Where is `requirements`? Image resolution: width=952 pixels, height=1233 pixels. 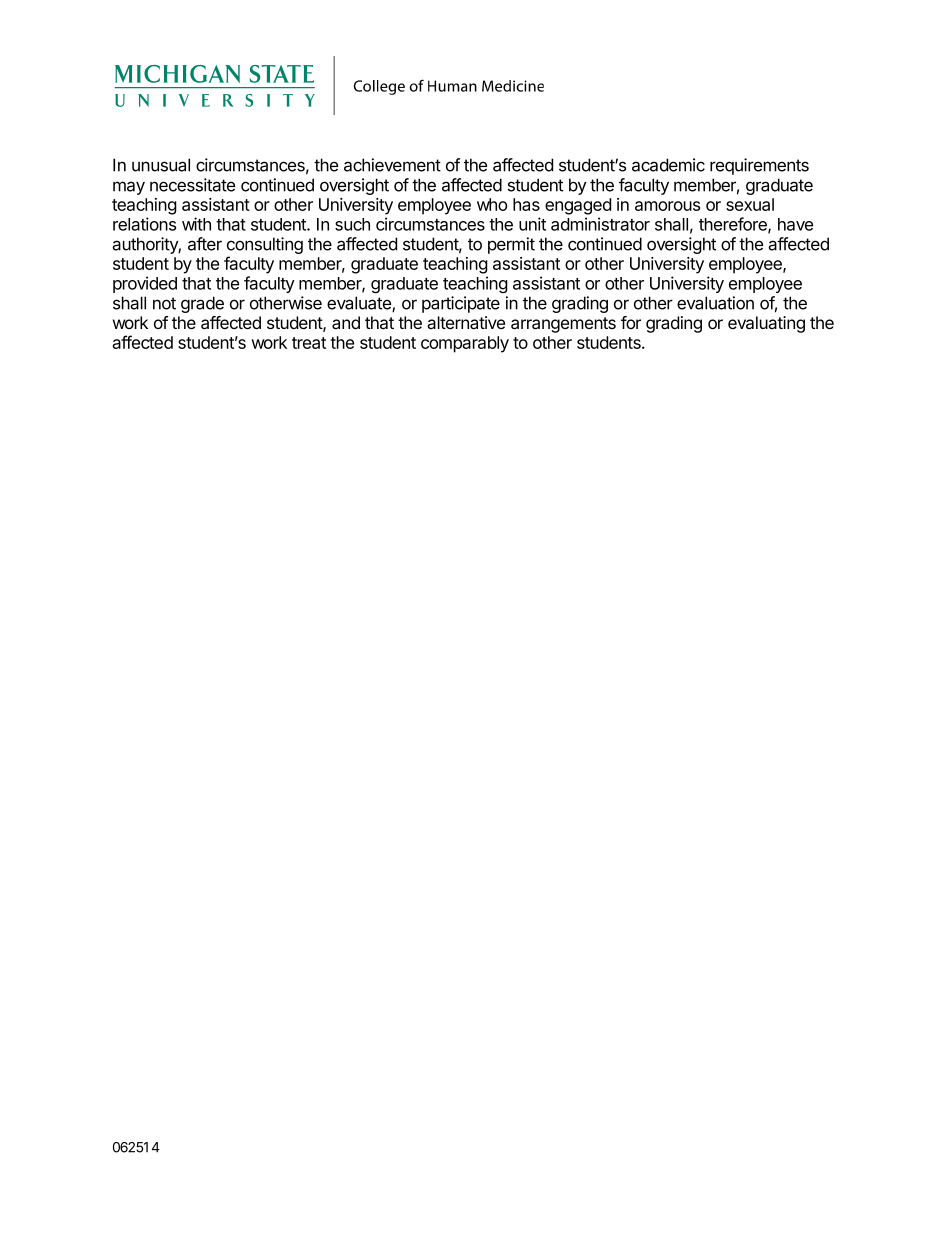 requirements is located at coordinates (759, 166).
